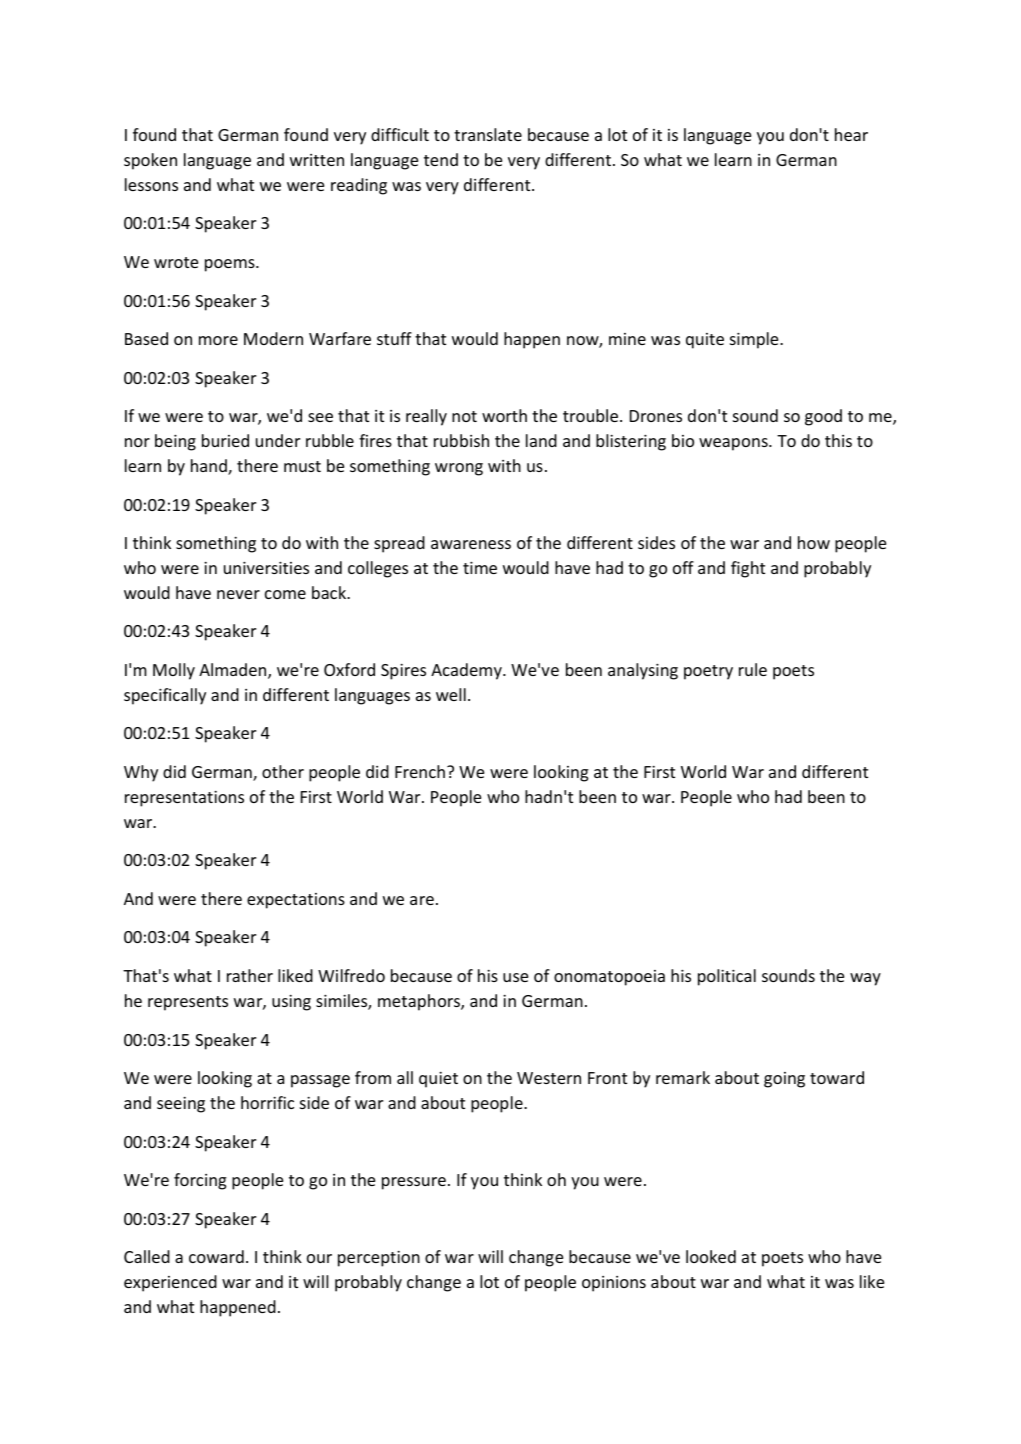 The height and width of the screenshot is (1444, 1021). Describe the element at coordinates (614, 1284) in the screenshot. I see `opinions` at that location.
